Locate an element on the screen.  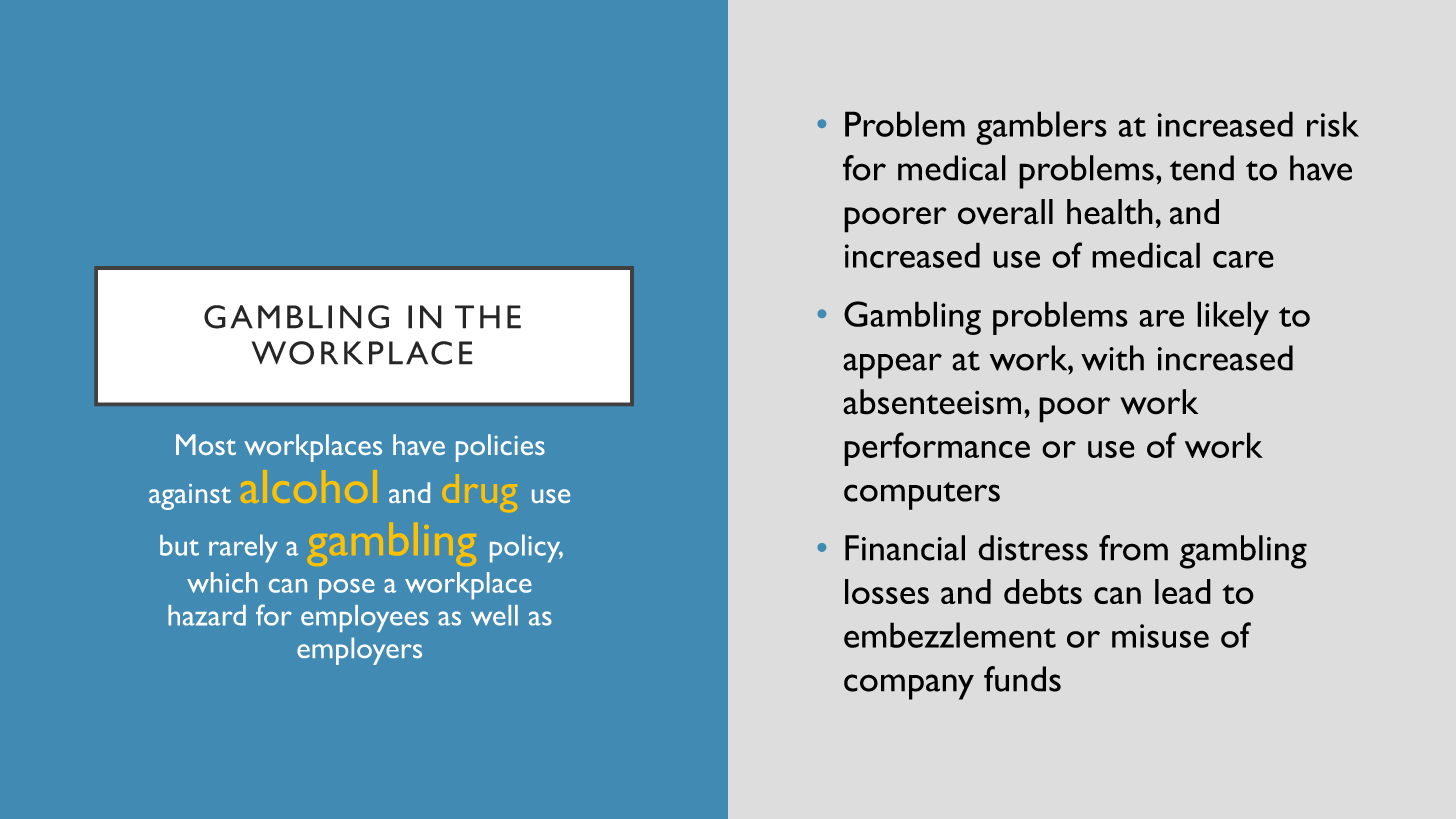
against is located at coordinates (190, 497).
